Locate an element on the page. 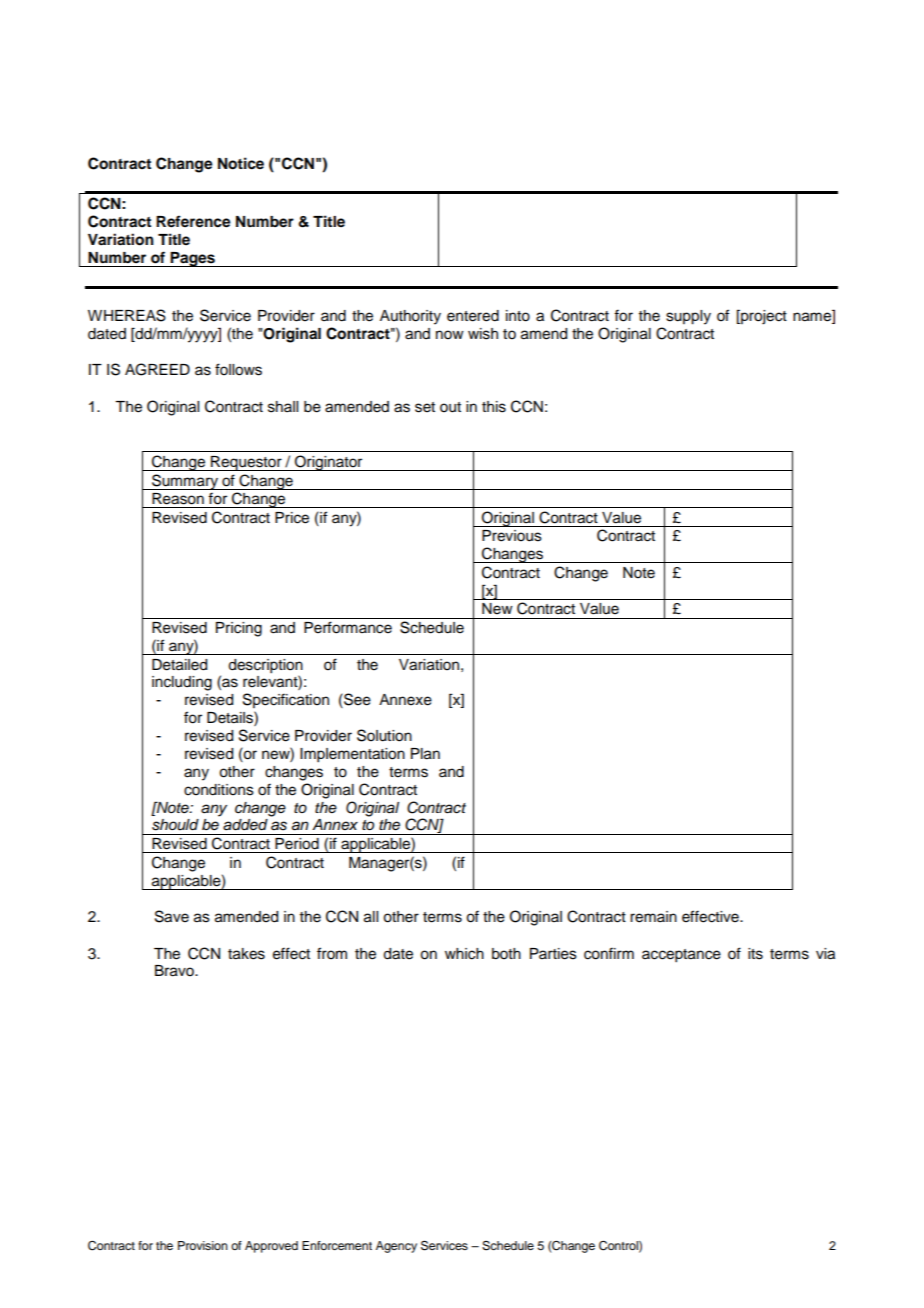 This image has width=924, height=1308. entered is located at coordinates (473, 316).
